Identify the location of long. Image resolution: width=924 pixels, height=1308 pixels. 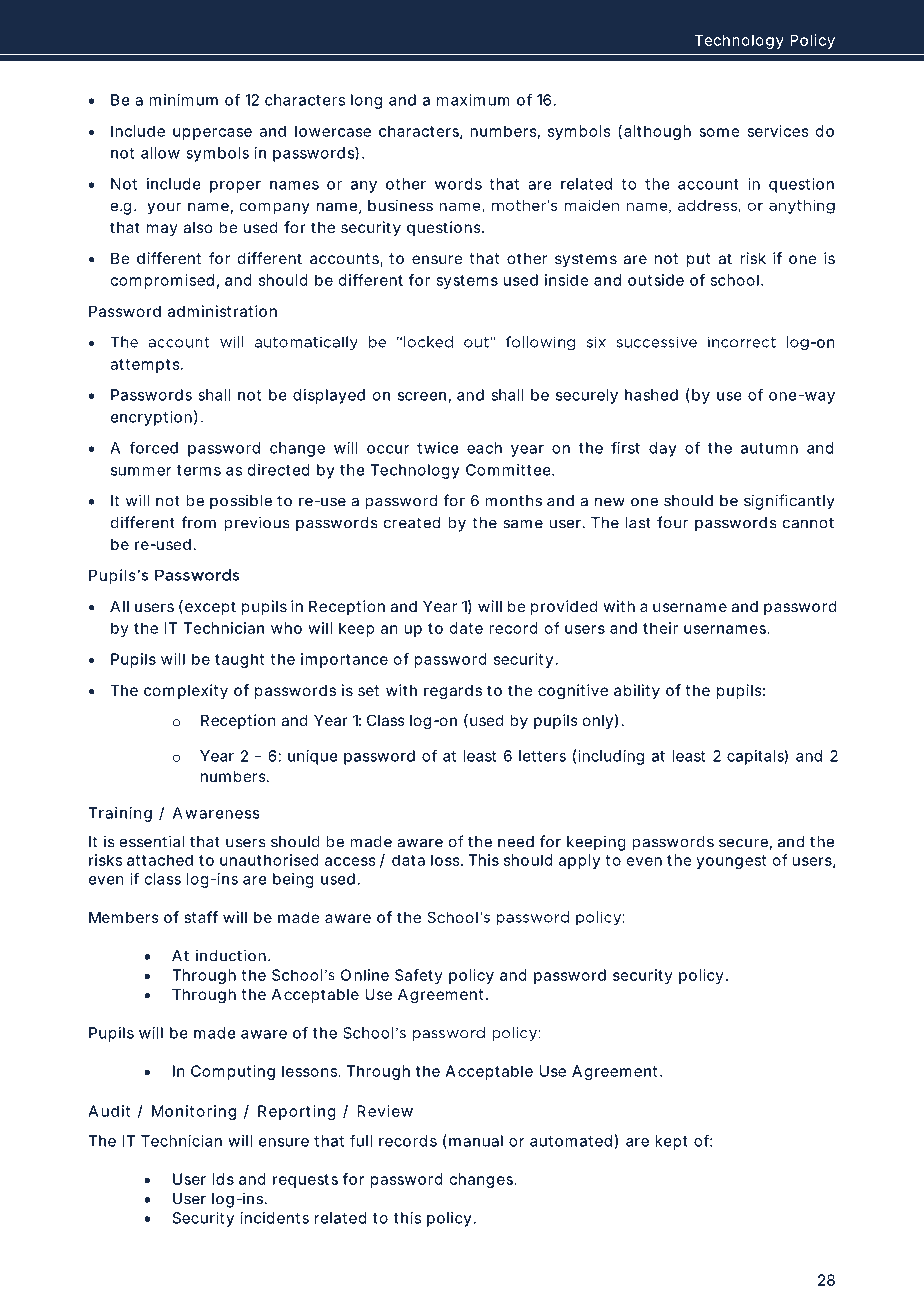
(366, 101).
